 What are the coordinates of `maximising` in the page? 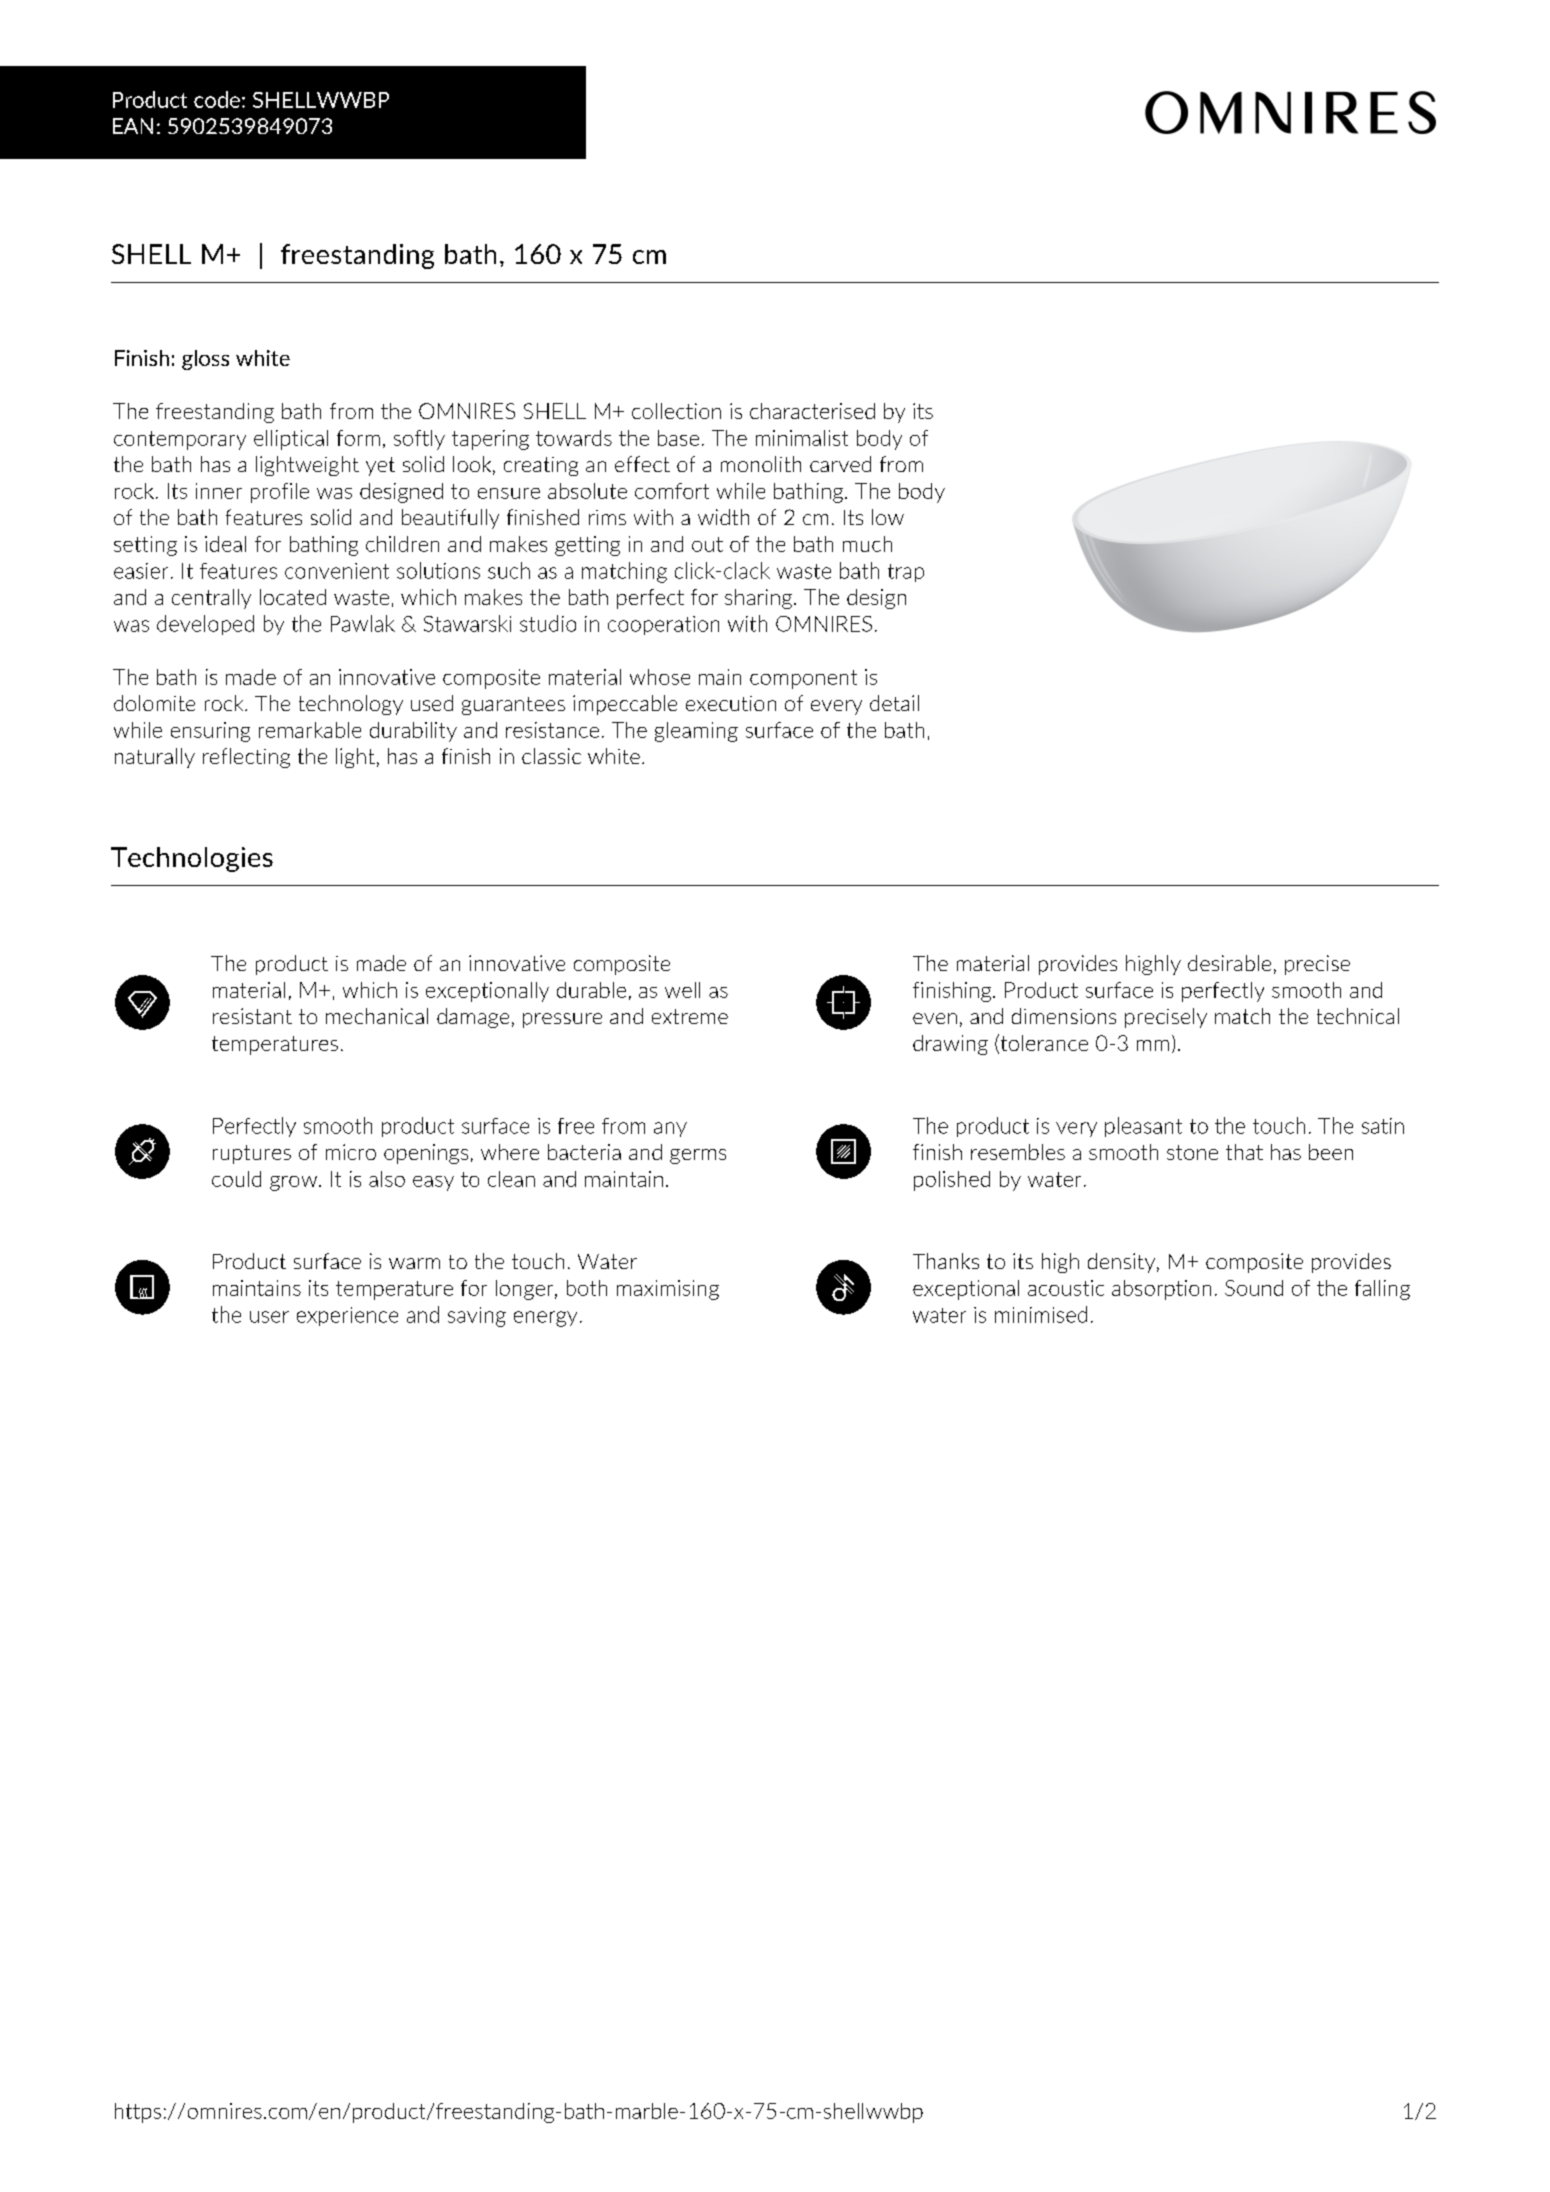 It's located at (668, 1290).
